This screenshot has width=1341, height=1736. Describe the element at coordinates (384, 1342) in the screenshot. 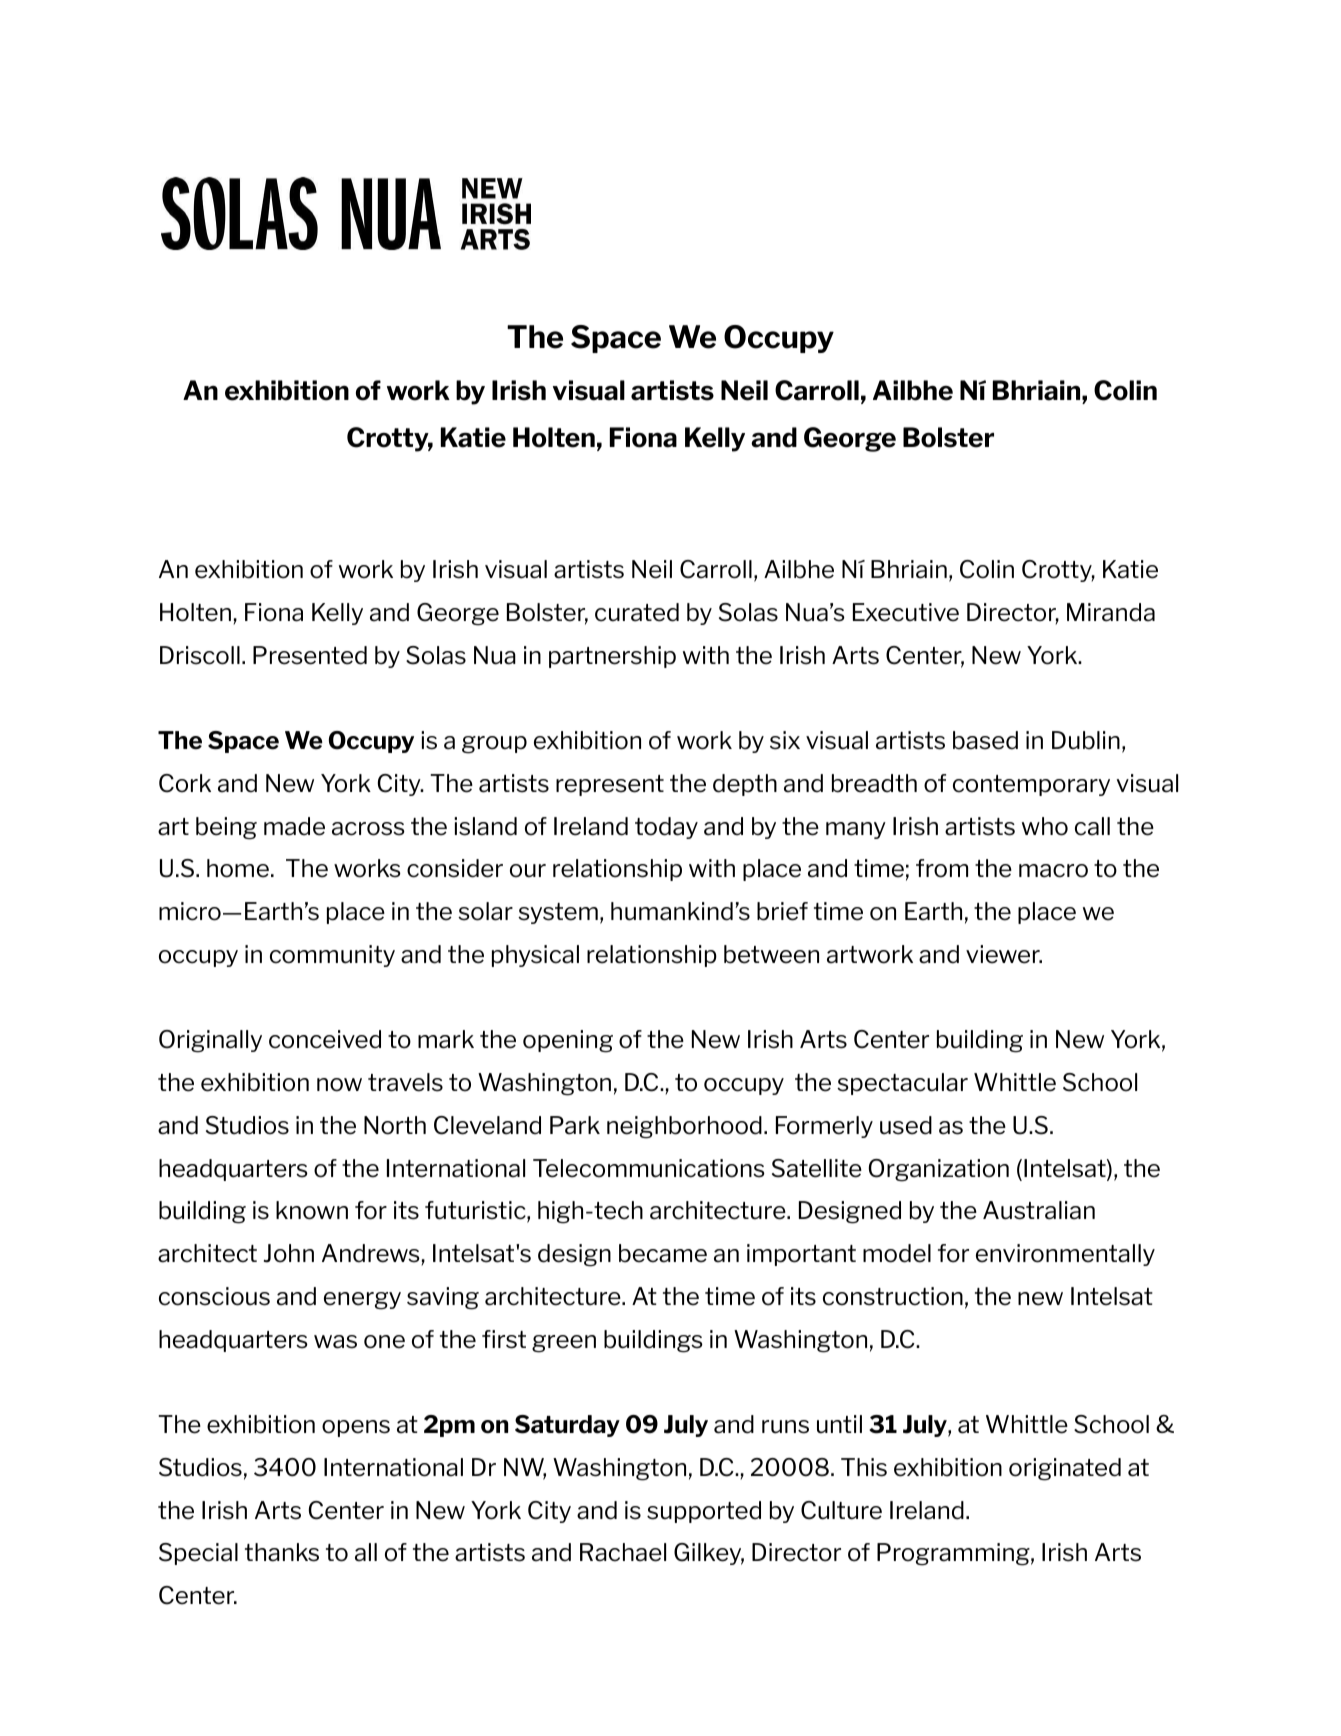

I see `one` at that location.
